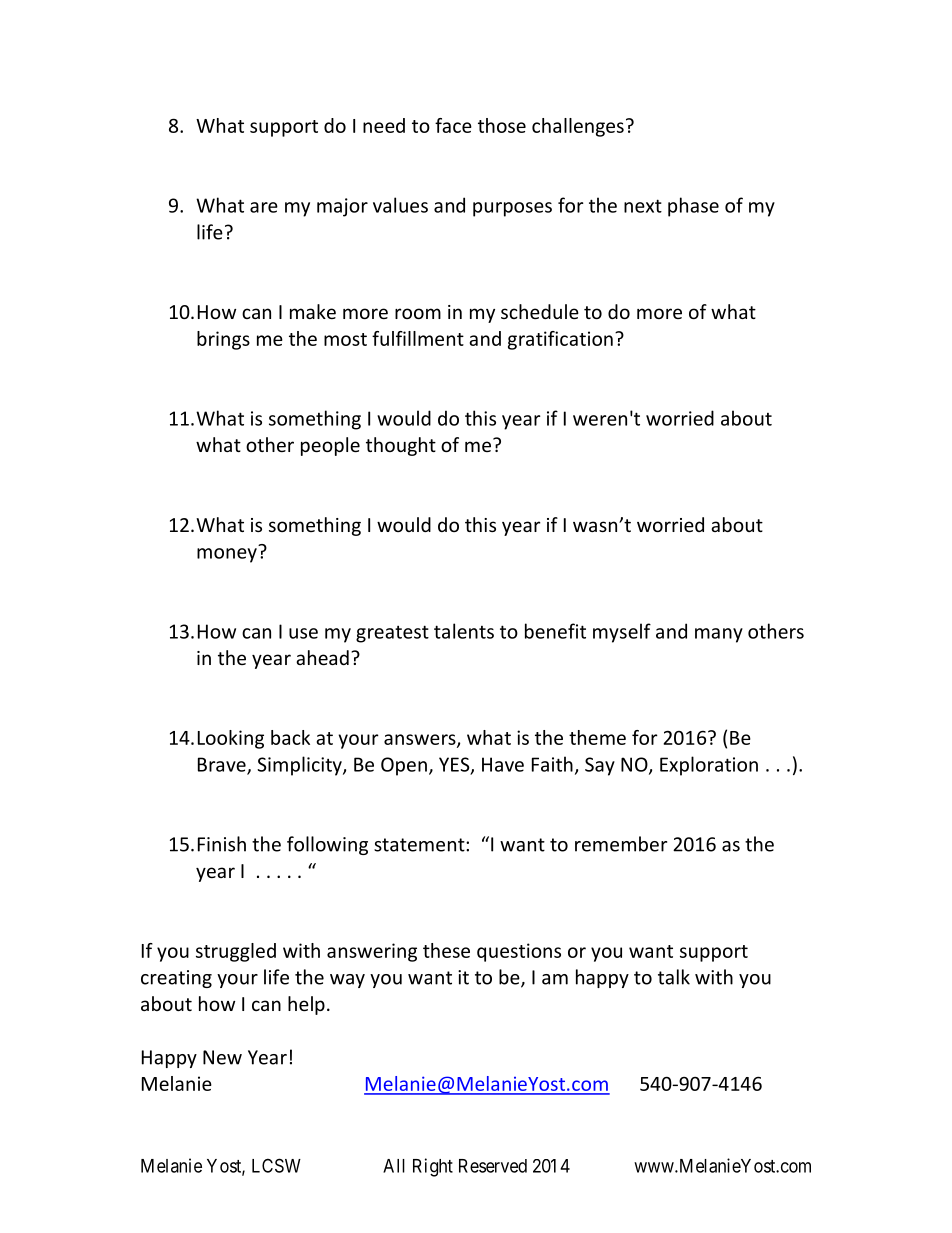  Describe the element at coordinates (621, 844) in the image. I see `remember` at that location.
